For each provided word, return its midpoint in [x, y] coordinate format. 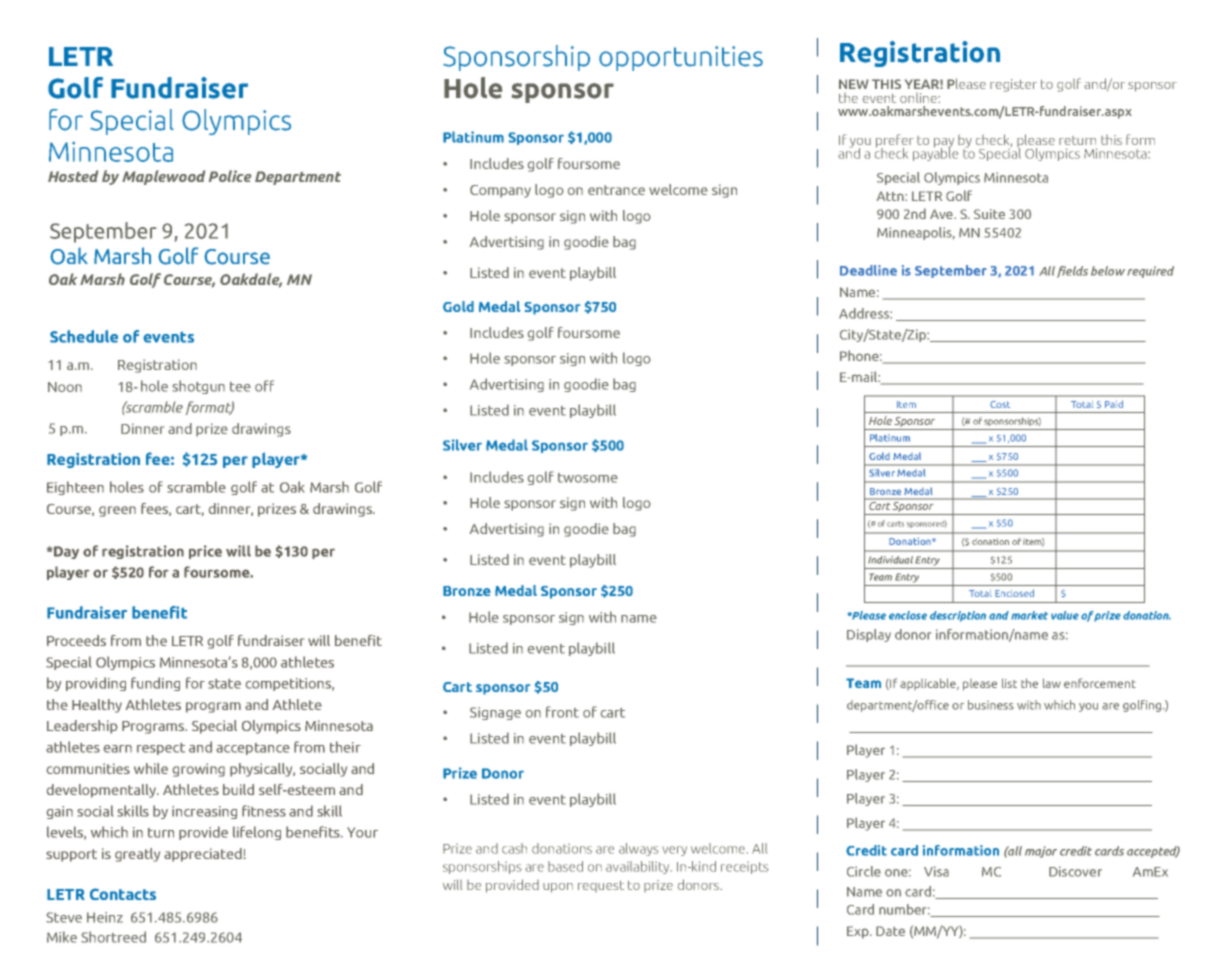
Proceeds [76, 640]
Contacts [123, 894]
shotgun [199, 387]
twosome [588, 478]
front [562, 712]
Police [230, 176]
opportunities [681, 58]
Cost [1000, 404]
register [1013, 85]
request [601, 886]
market [1029, 615]
